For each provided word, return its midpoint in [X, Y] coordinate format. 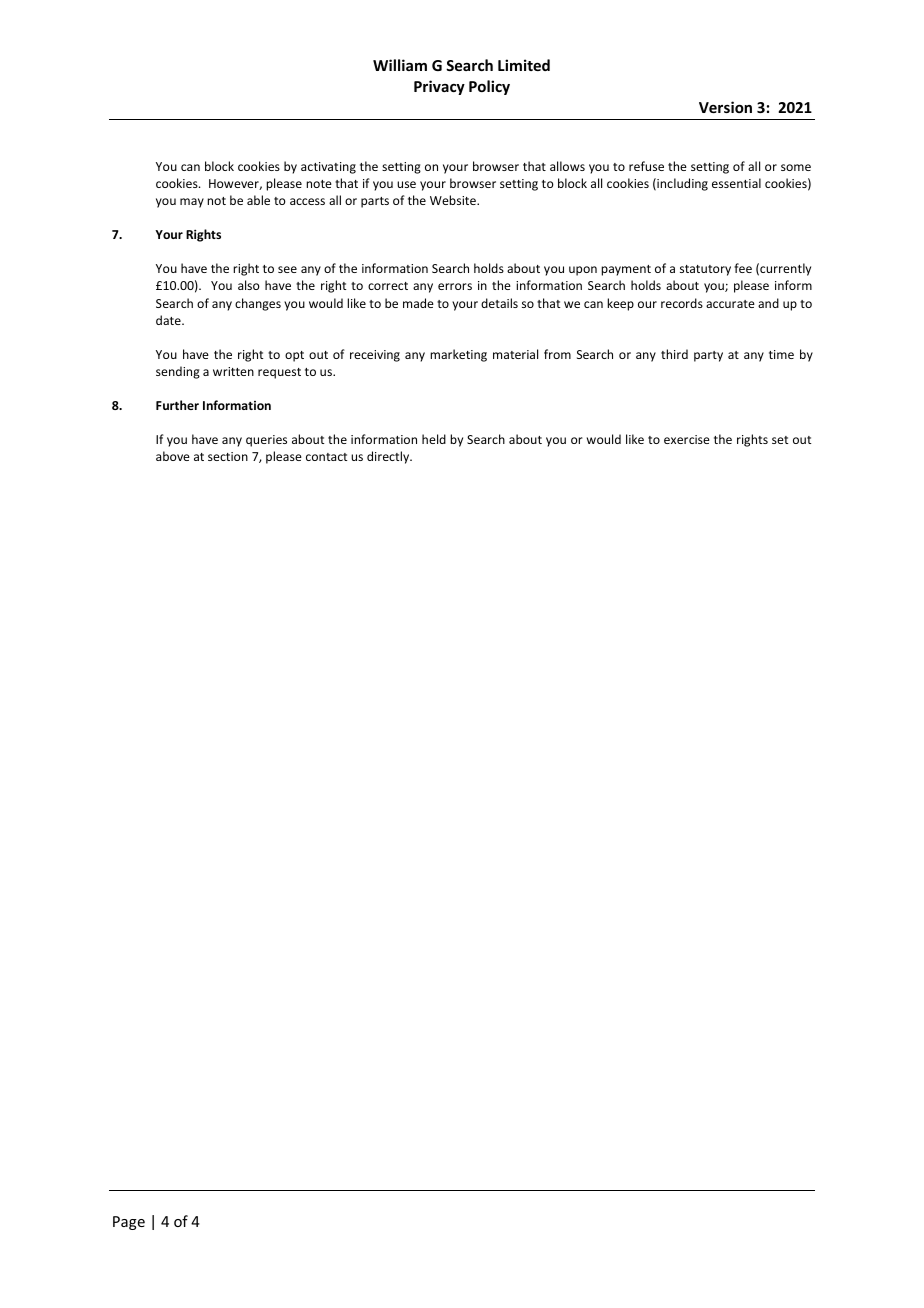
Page [129, 1223]
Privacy [439, 87]
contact [326, 457]
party [708, 356]
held [434, 439]
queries [266, 441]
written [233, 371]
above [173, 456]
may [192, 203]
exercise [687, 439]
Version [725, 107]
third [674, 354]
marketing [458, 355]
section [228, 456]
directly [389, 457]
